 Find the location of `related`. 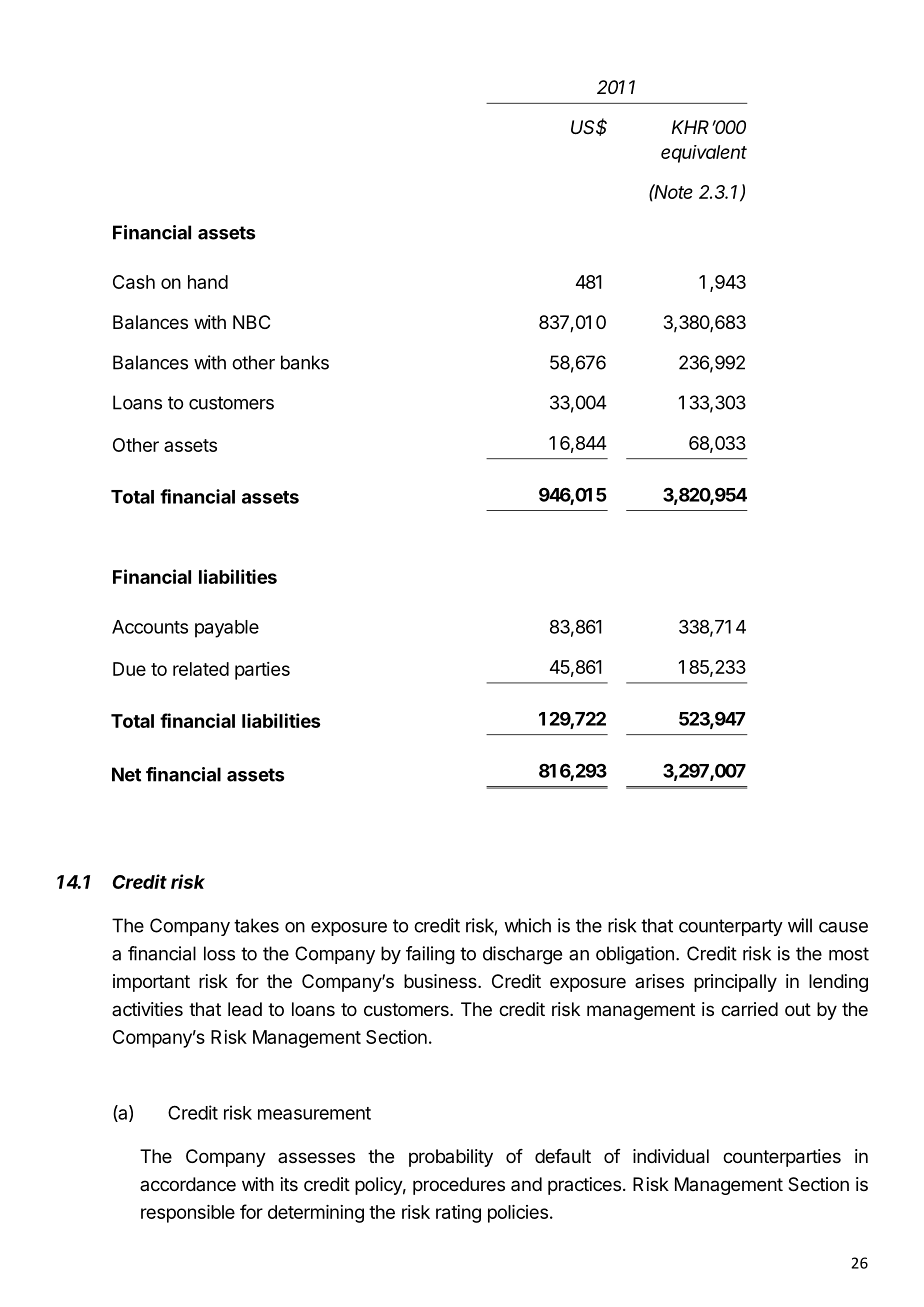

related is located at coordinates (201, 669).
